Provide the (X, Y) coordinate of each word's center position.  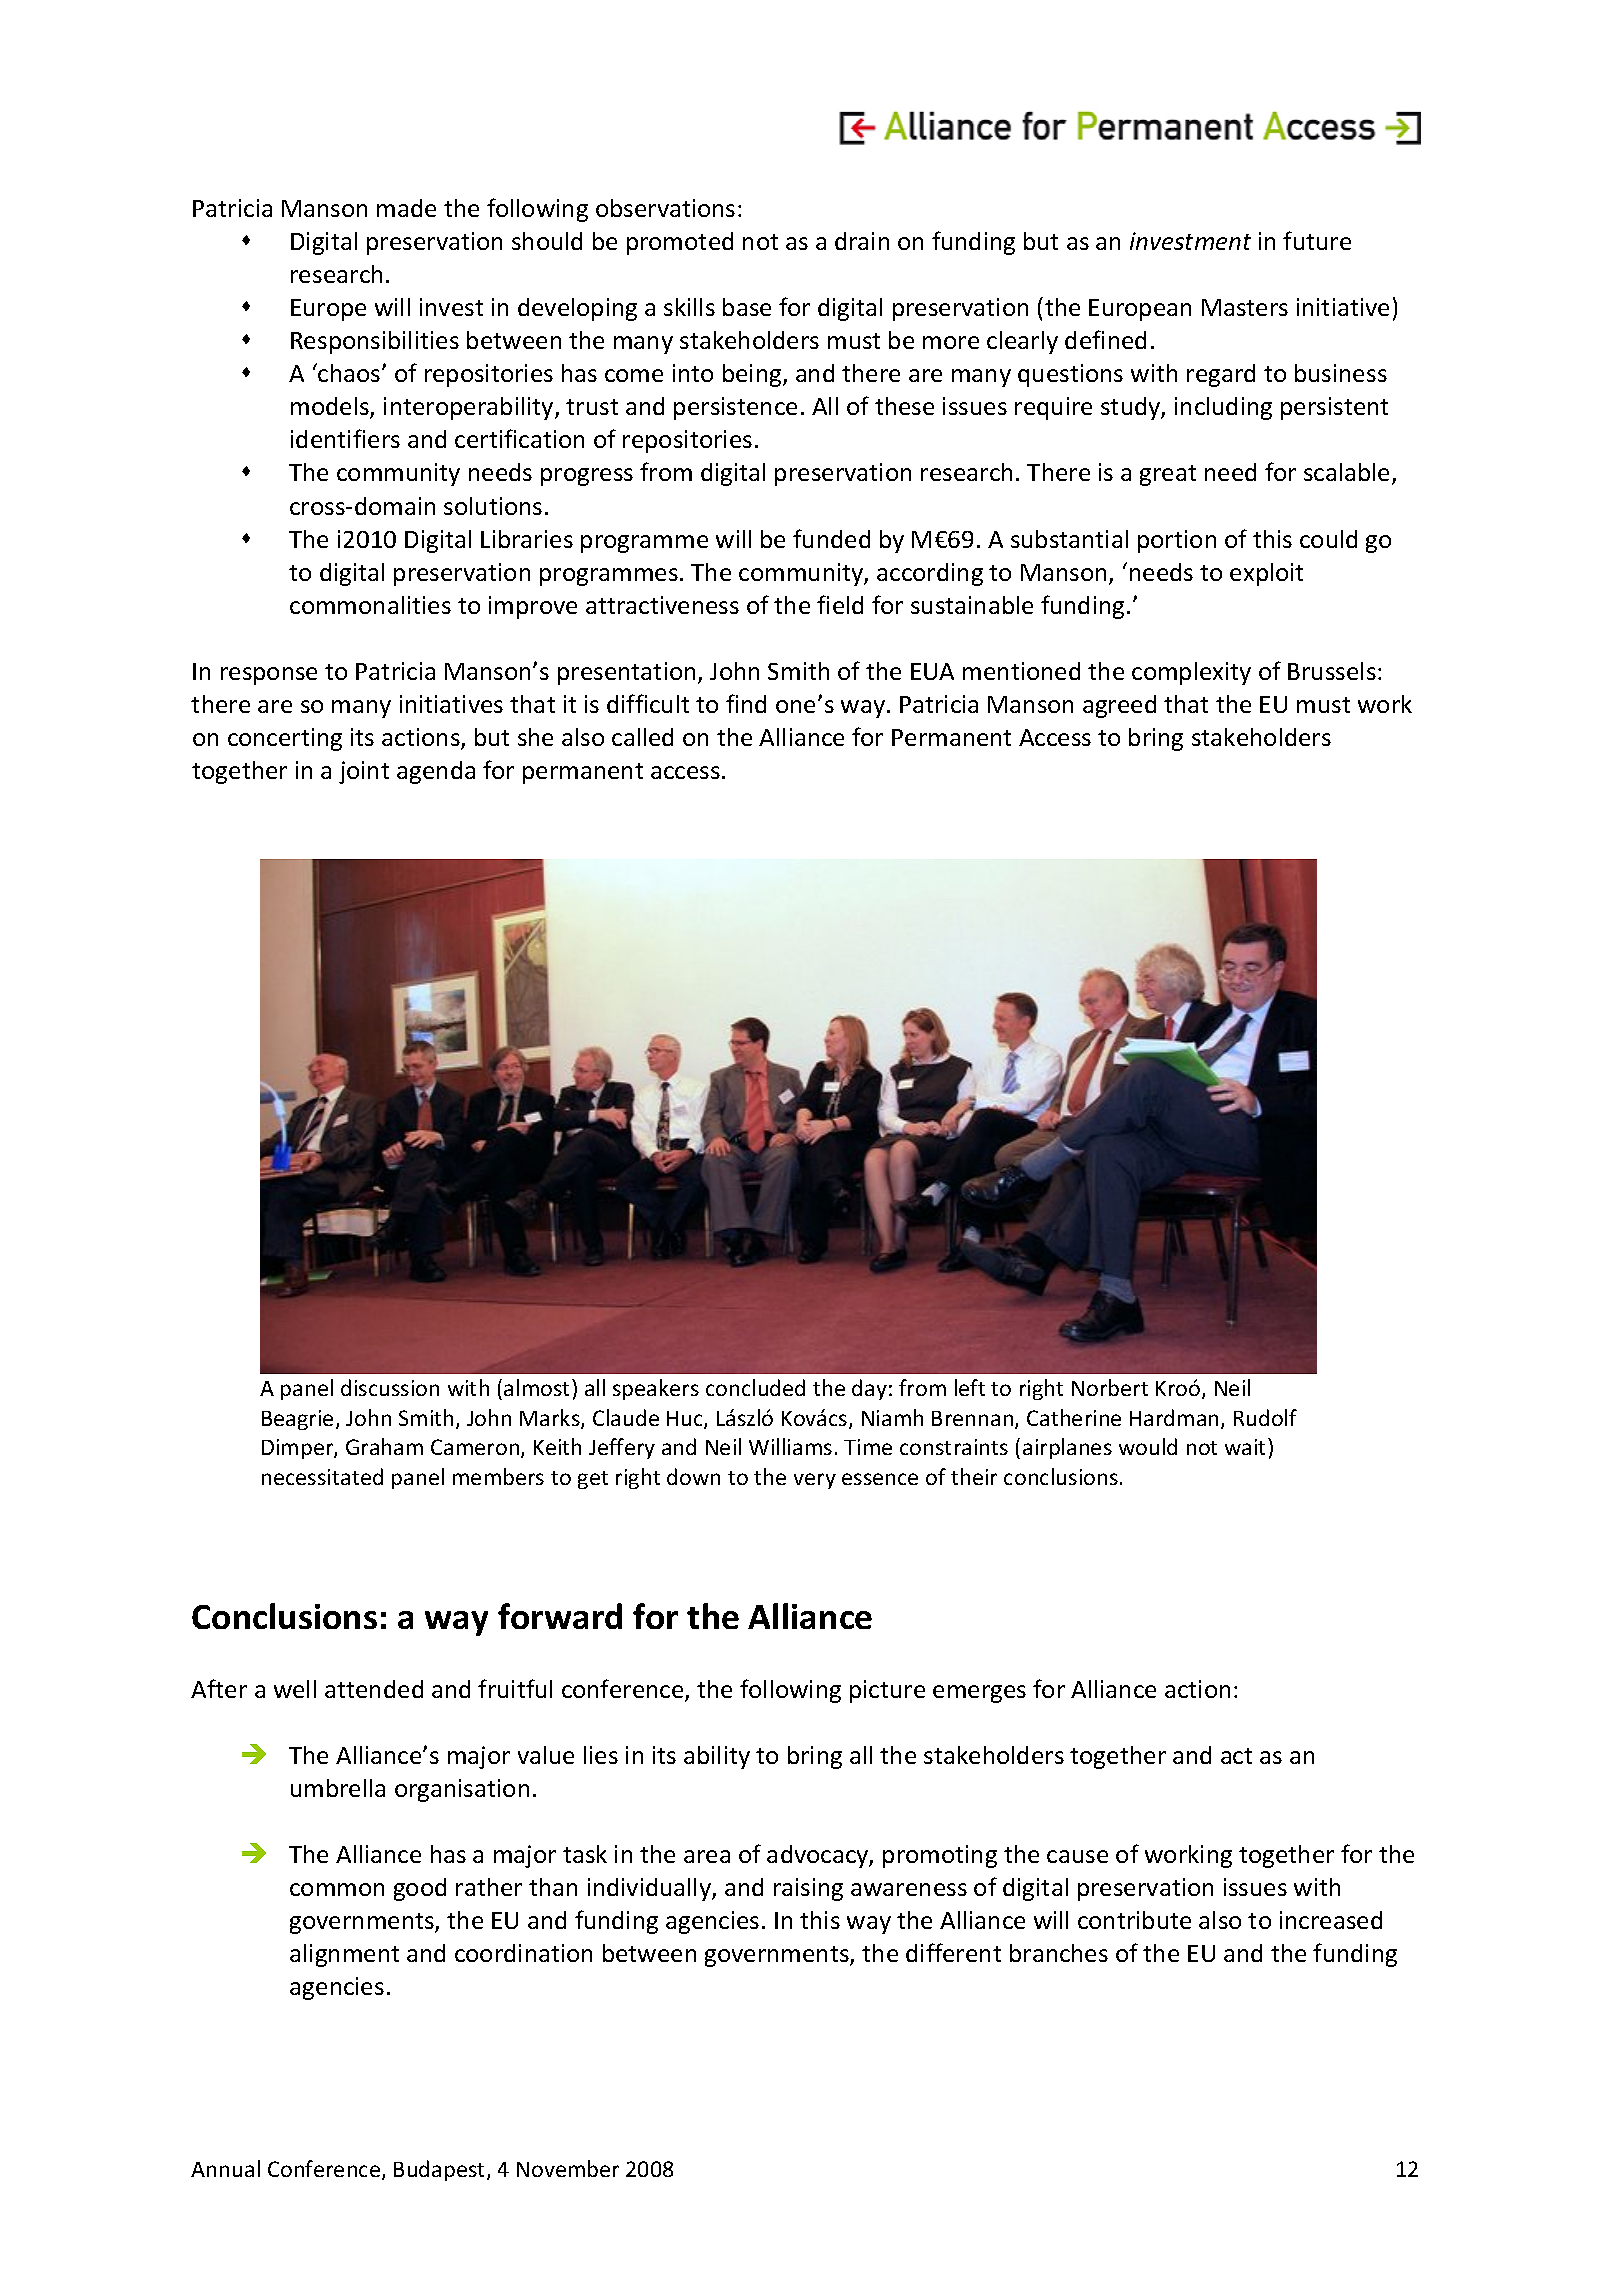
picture (887, 1691)
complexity (1191, 673)
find (746, 703)
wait (1247, 1446)
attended (374, 1689)
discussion (390, 1387)
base (747, 307)
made (406, 208)
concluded (755, 1387)
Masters (1245, 307)
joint (364, 772)
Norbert (1110, 1387)
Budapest (441, 2170)
